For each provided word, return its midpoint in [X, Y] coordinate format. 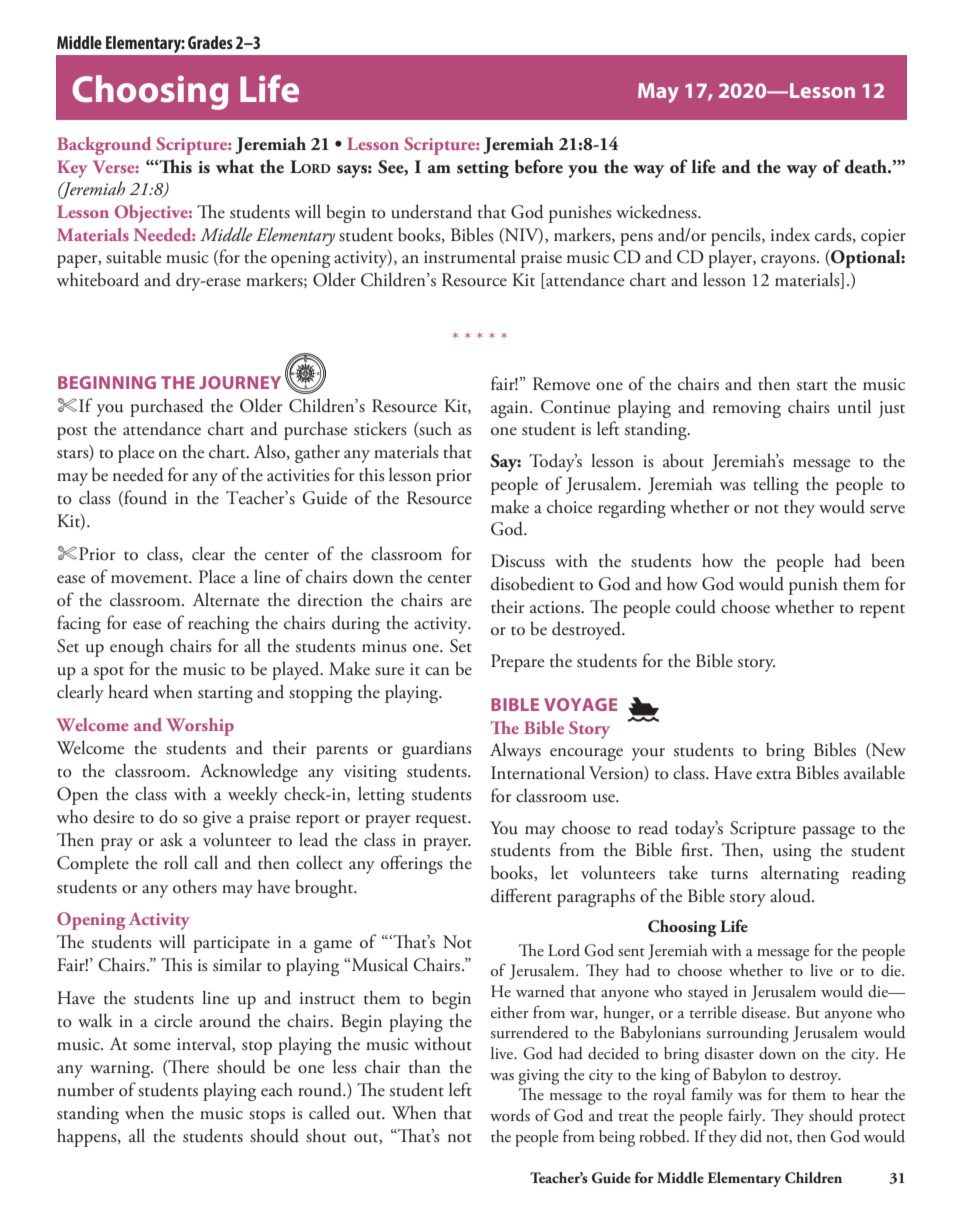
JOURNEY [240, 382]
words [510, 1115]
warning [121, 1069]
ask [171, 839]
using [792, 852]
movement [151, 579]
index [790, 234]
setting [483, 169]
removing [747, 409]
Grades [210, 42]
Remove [561, 384]
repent [882, 611]
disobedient [532, 583]
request [442, 821]
